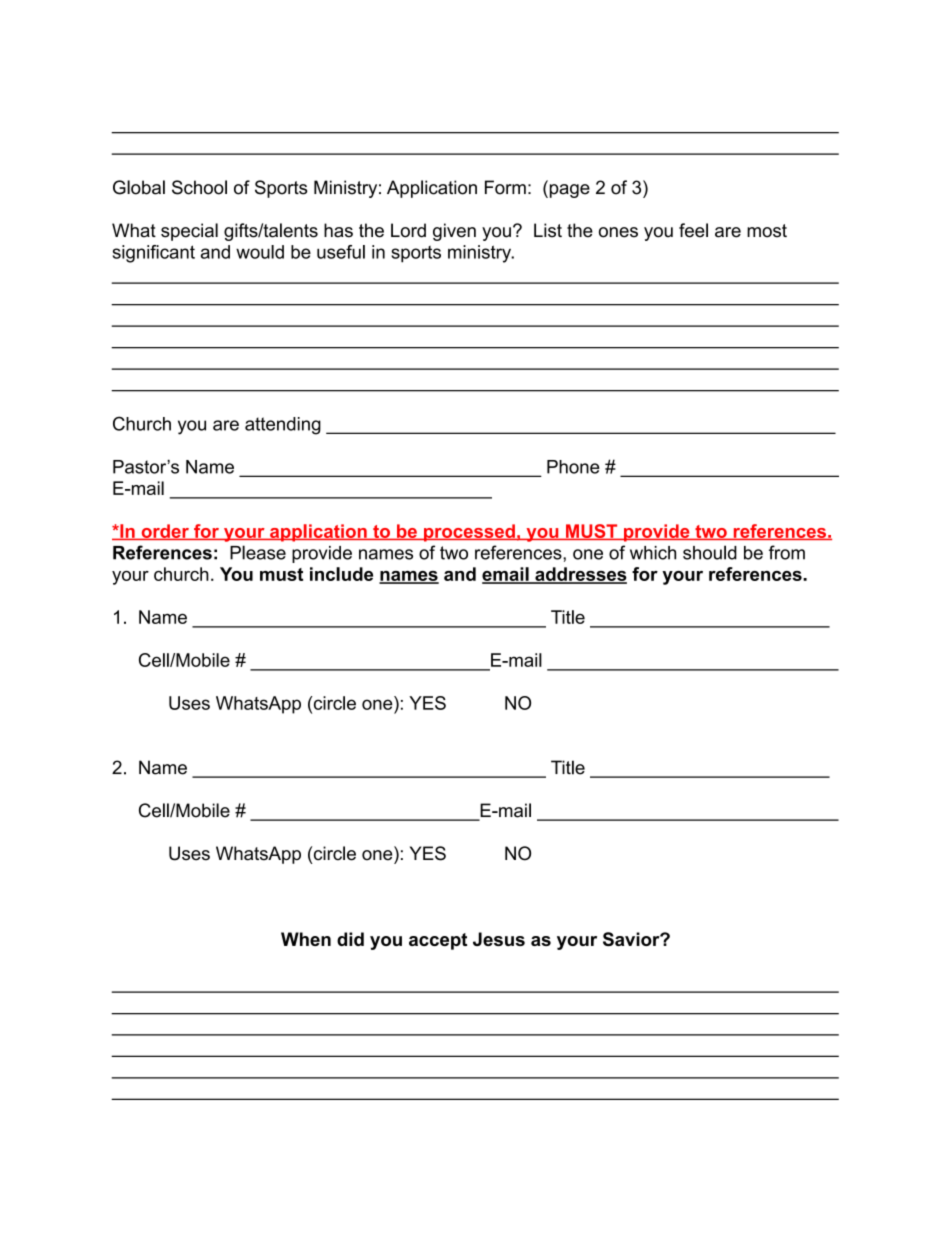 This screenshot has height=1233, width=952. Describe the element at coordinates (283, 426) in the screenshot. I see `attending` at that location.
